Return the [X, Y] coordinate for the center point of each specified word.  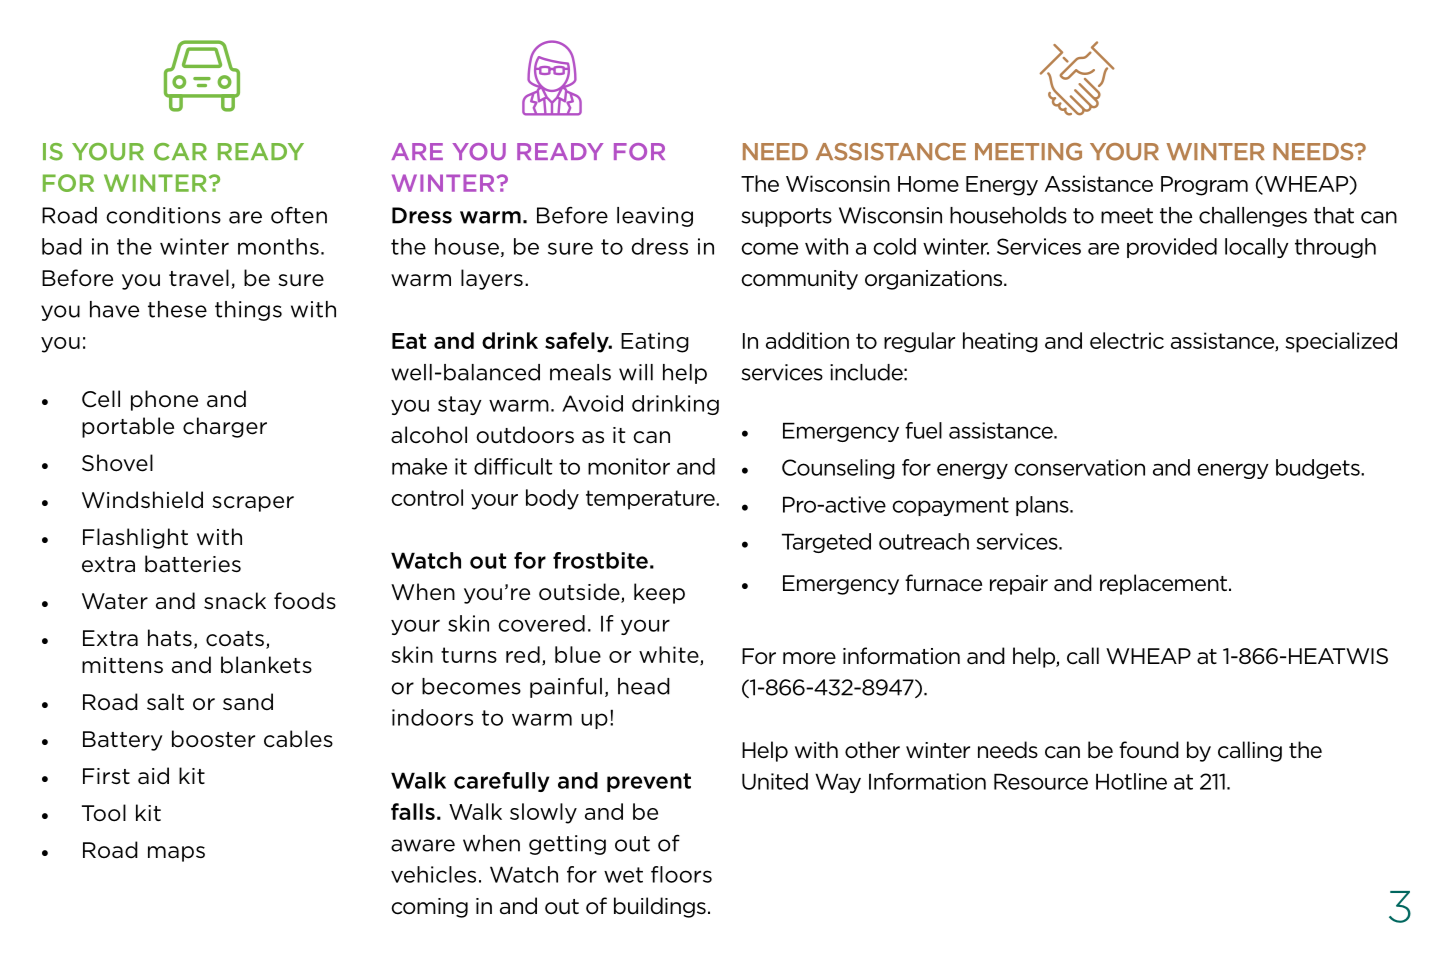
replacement [1163, 584]
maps [176, 854]
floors [681, 874]
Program [1204, 186]
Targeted [826, 543]
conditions [163, 215]
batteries [193, 564]
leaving [655, 217]
